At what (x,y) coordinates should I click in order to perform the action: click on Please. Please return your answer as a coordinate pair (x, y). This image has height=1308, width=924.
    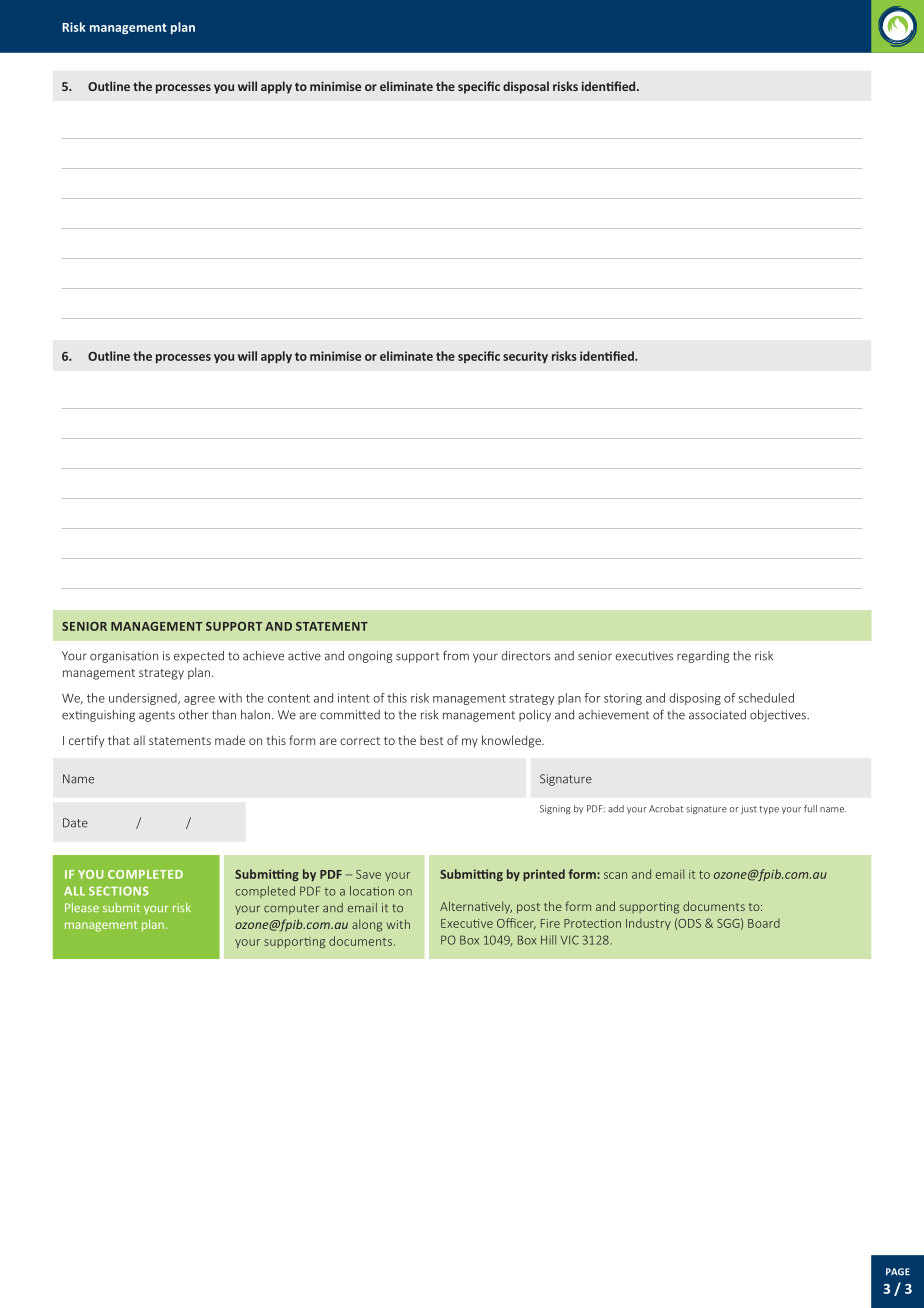
    Looking at the image, I should click on (82, 907).
